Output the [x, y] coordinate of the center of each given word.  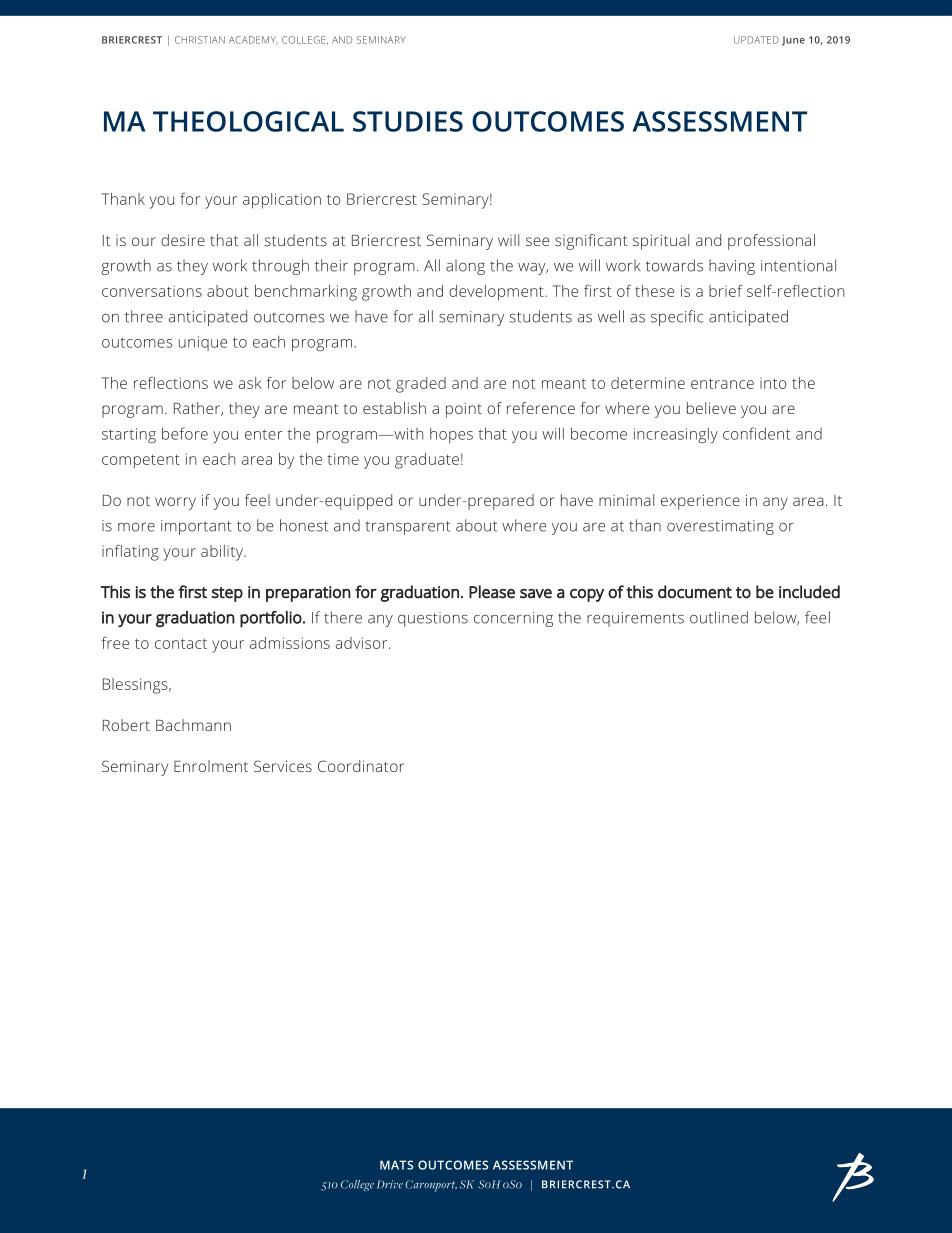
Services [283, 766]
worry [175, 503]
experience [700, 502]
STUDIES [408, 121]
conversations [152, 291]
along [465, 267]
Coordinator [361, 766]
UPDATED [756, 40]
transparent [407, 528]
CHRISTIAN [200, 40]
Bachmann [193, 725]
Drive [390, 1184]
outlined [719, 617]
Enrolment [211, 766]
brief [726, 291]
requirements [635, 619]
